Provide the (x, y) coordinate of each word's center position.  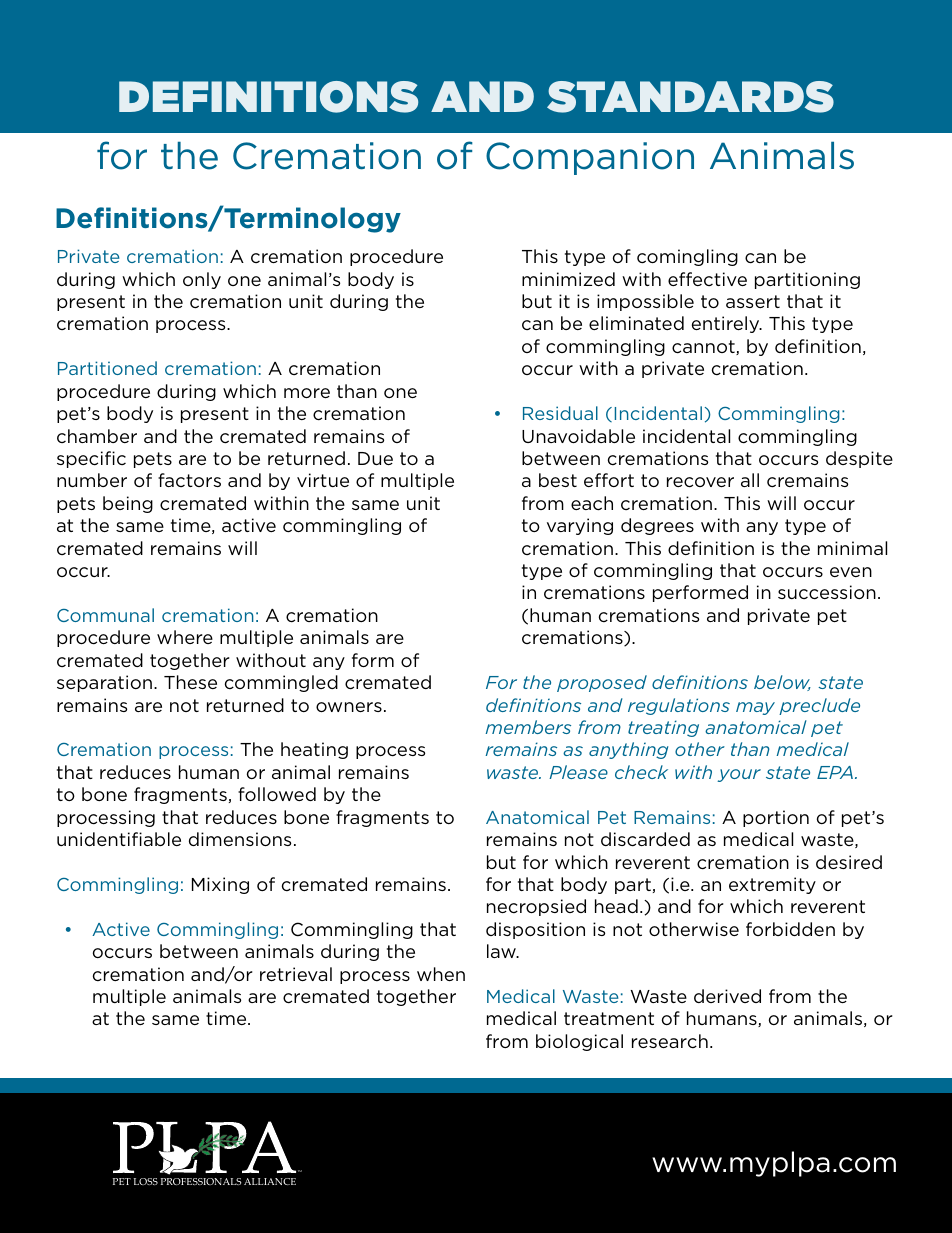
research (670, 1041)
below (782, 683)
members (528, 727)
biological (579, 1042)
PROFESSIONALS (201, 1181)
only (202, 280)
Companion (590, 158)
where (185, 637)
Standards (690, 97)
